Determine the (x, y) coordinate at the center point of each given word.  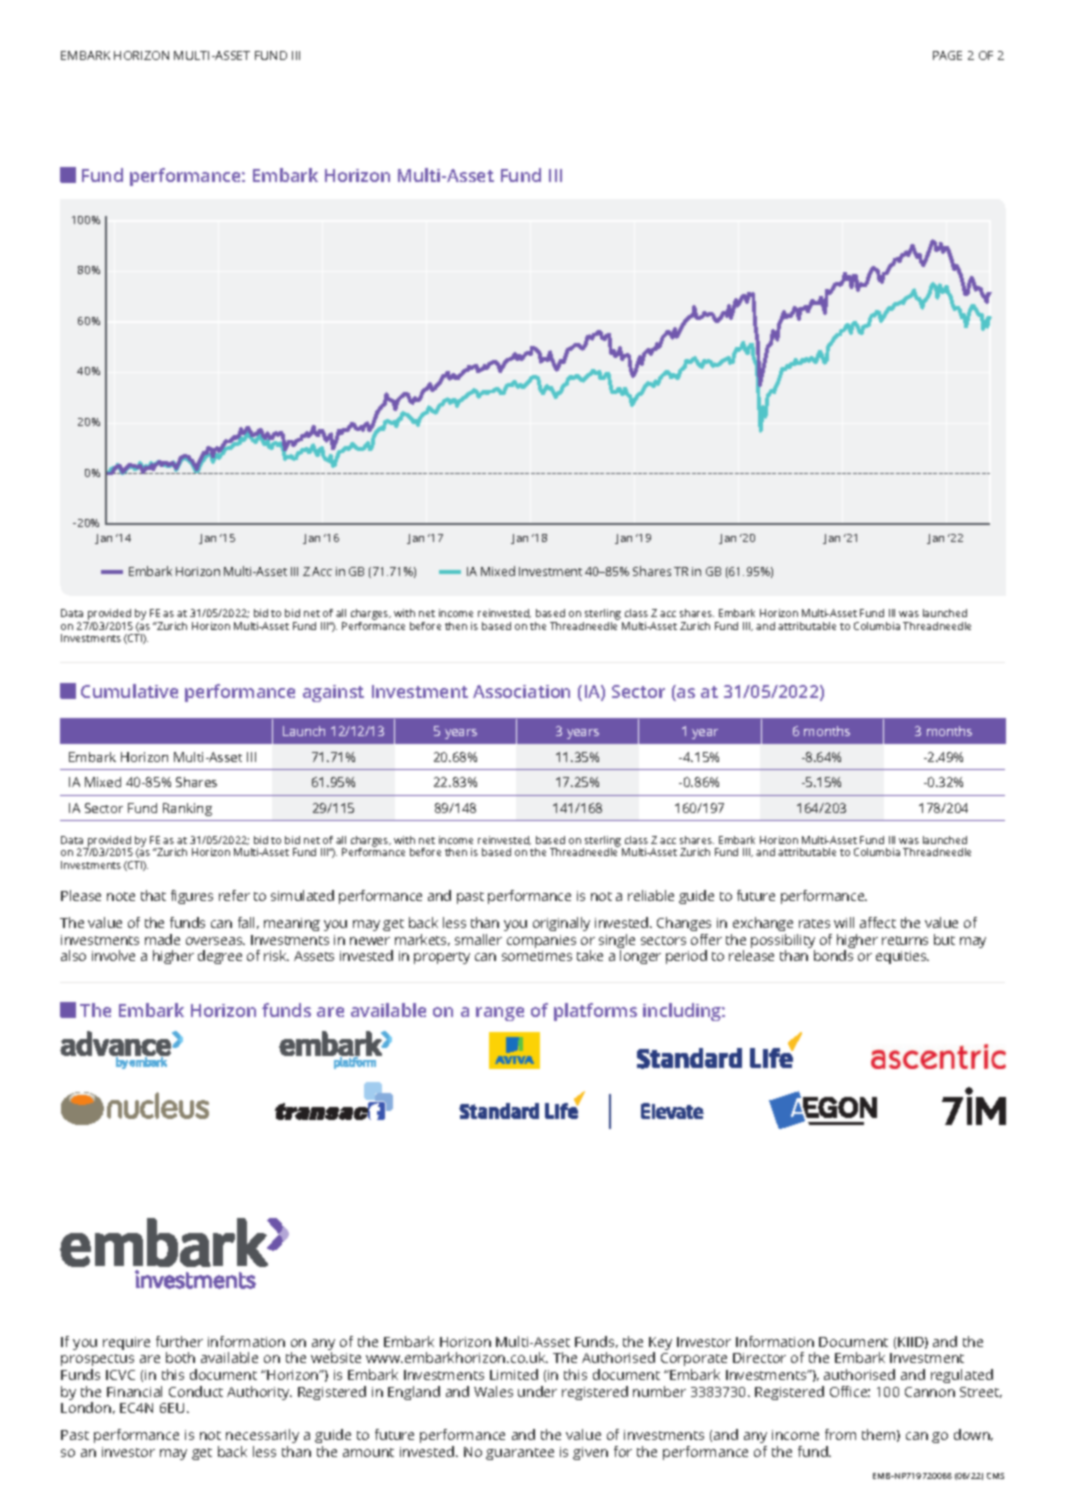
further (179, 1341)
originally (561, 924)
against (333, 693)
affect (878, 922)
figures (192, 897)
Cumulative (129, 691)
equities (902, 957)
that (153, 895)
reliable (651, 895)
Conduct (196, 1391)
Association (521, 691)
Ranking (187, 809)
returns (905, 940)
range (500, 1014)
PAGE (947, 55)
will (844, 922)
